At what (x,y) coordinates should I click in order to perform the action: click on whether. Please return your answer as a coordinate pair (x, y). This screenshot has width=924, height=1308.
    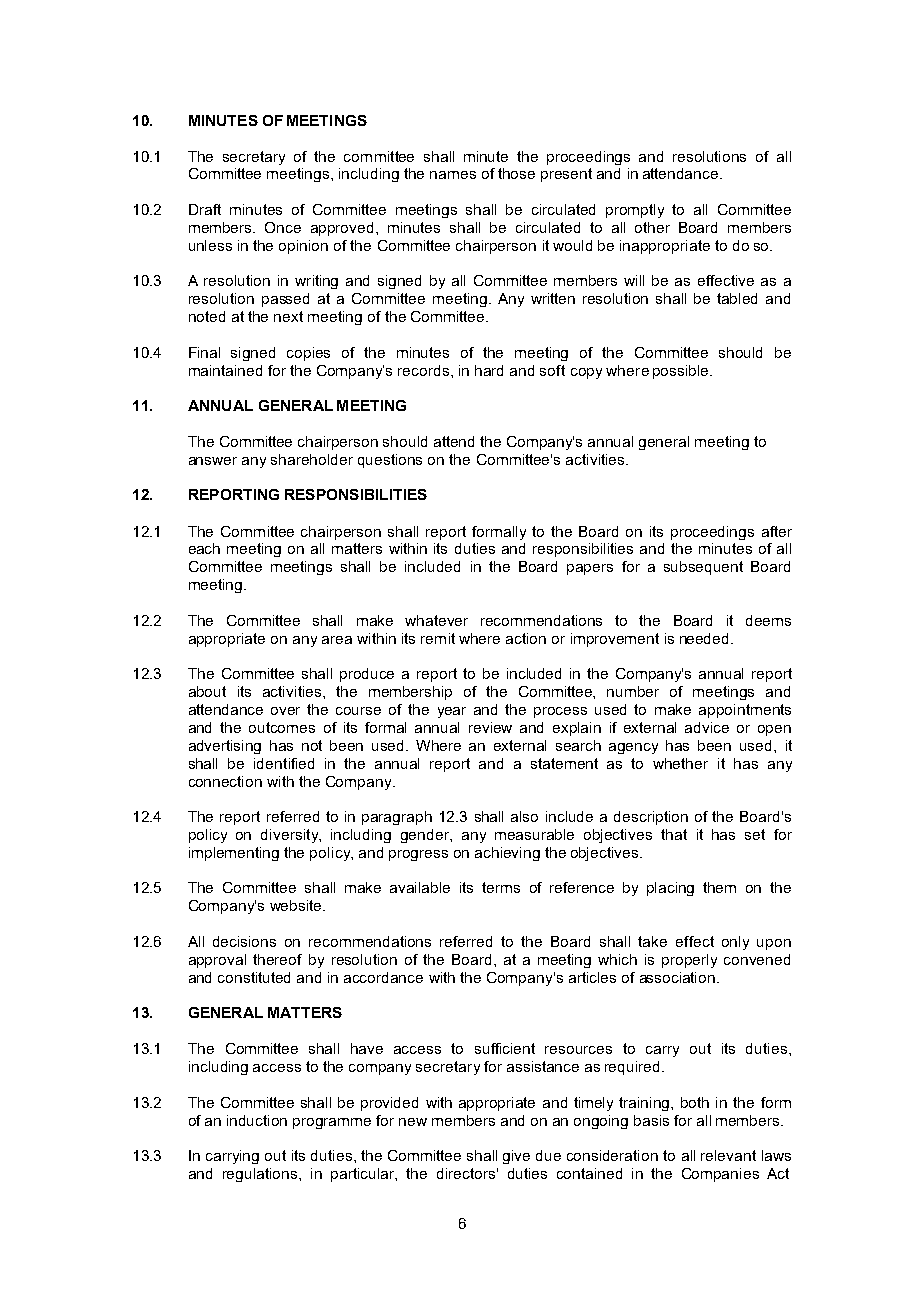
    Looking at the image, I should click on (680, 763).
